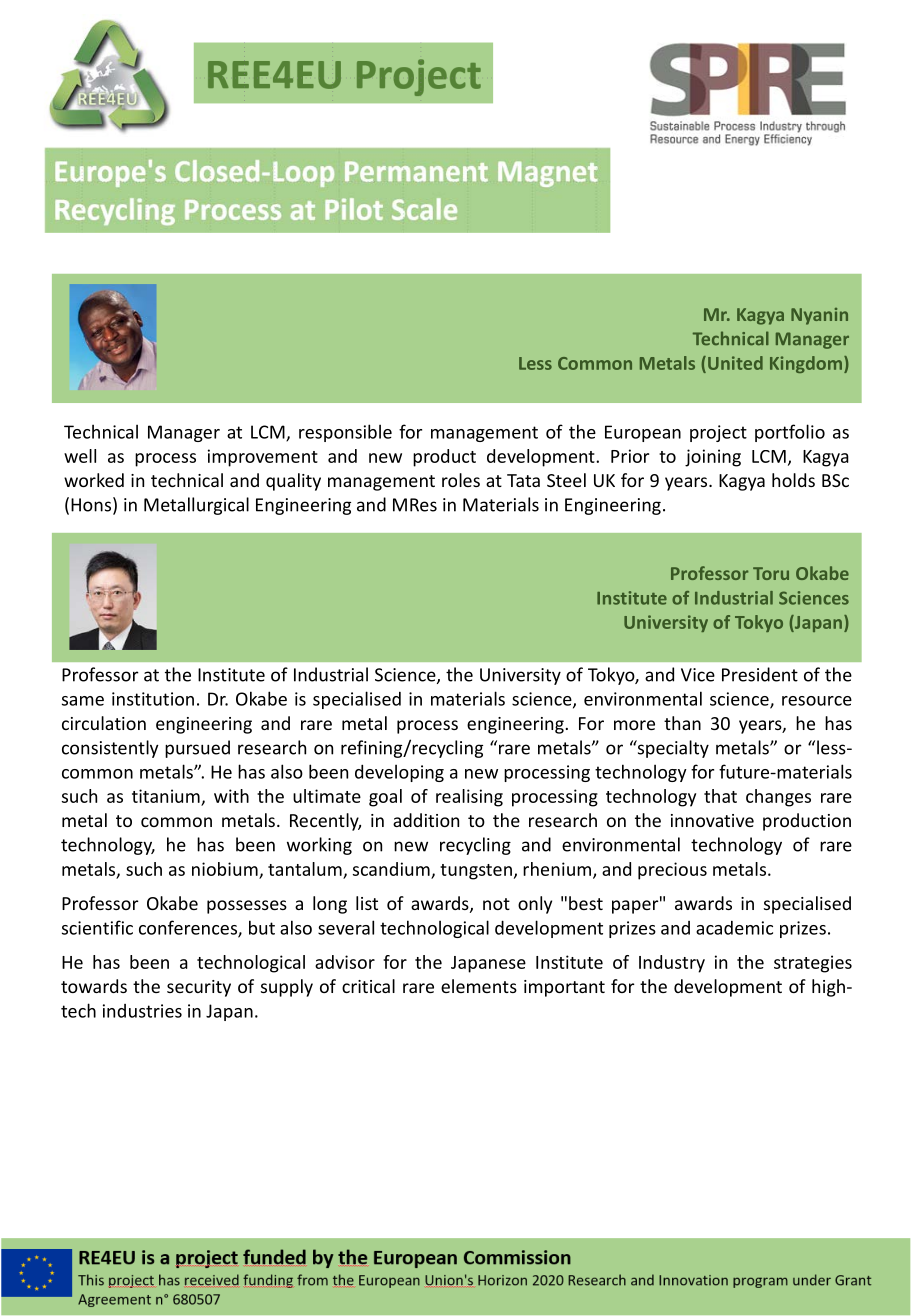 The height and width of the screenshot is (1316, 911). Describe the element at coordinates (712, 820) in the screenshot. I see `innovative` at that location.
